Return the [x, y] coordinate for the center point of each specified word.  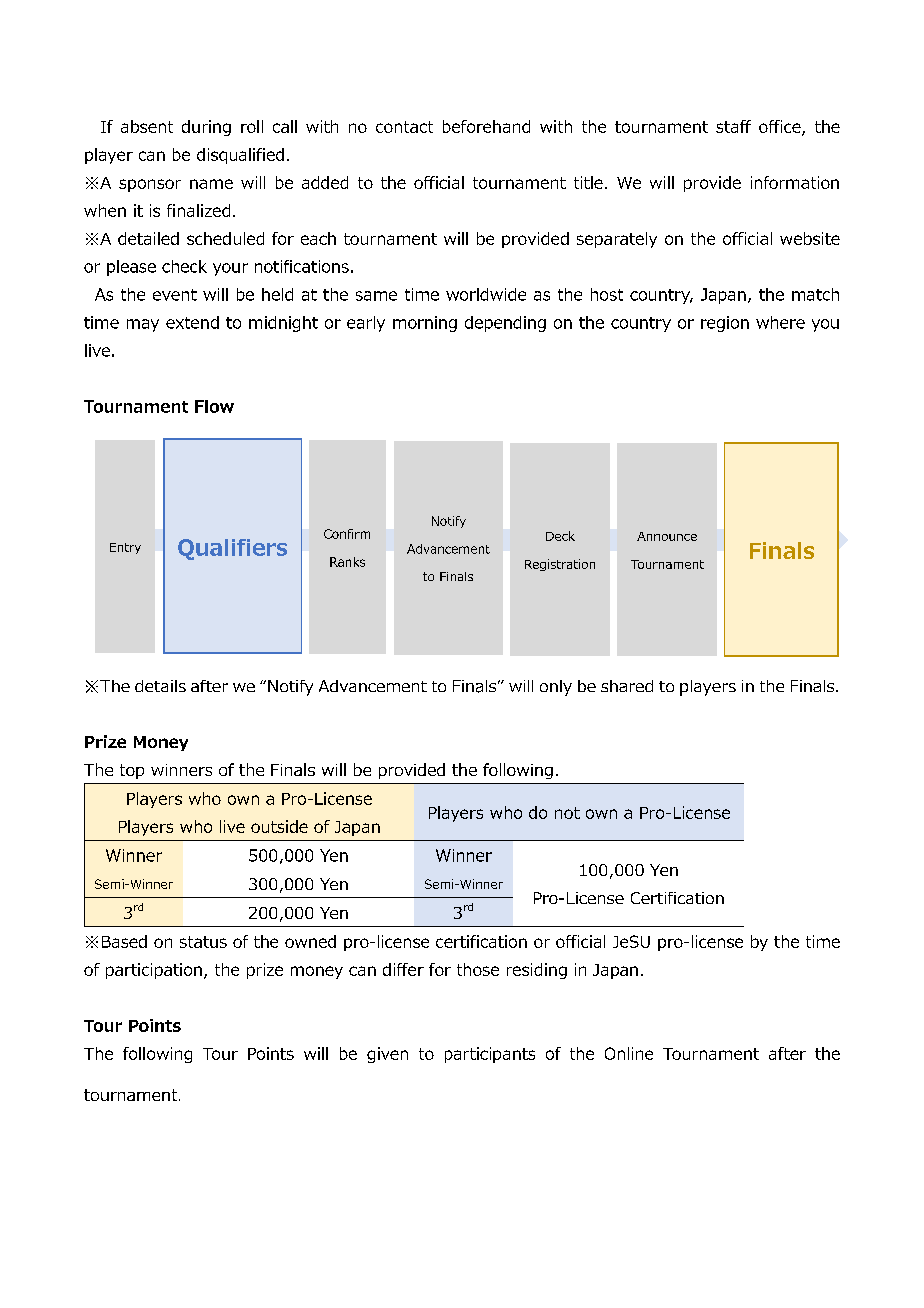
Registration [560, 565]
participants [490, 1055]
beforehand [486, 126]
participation [154, 971]
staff [733, 126]
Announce [667, 536]
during [206, 128]
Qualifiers [232, 549]
